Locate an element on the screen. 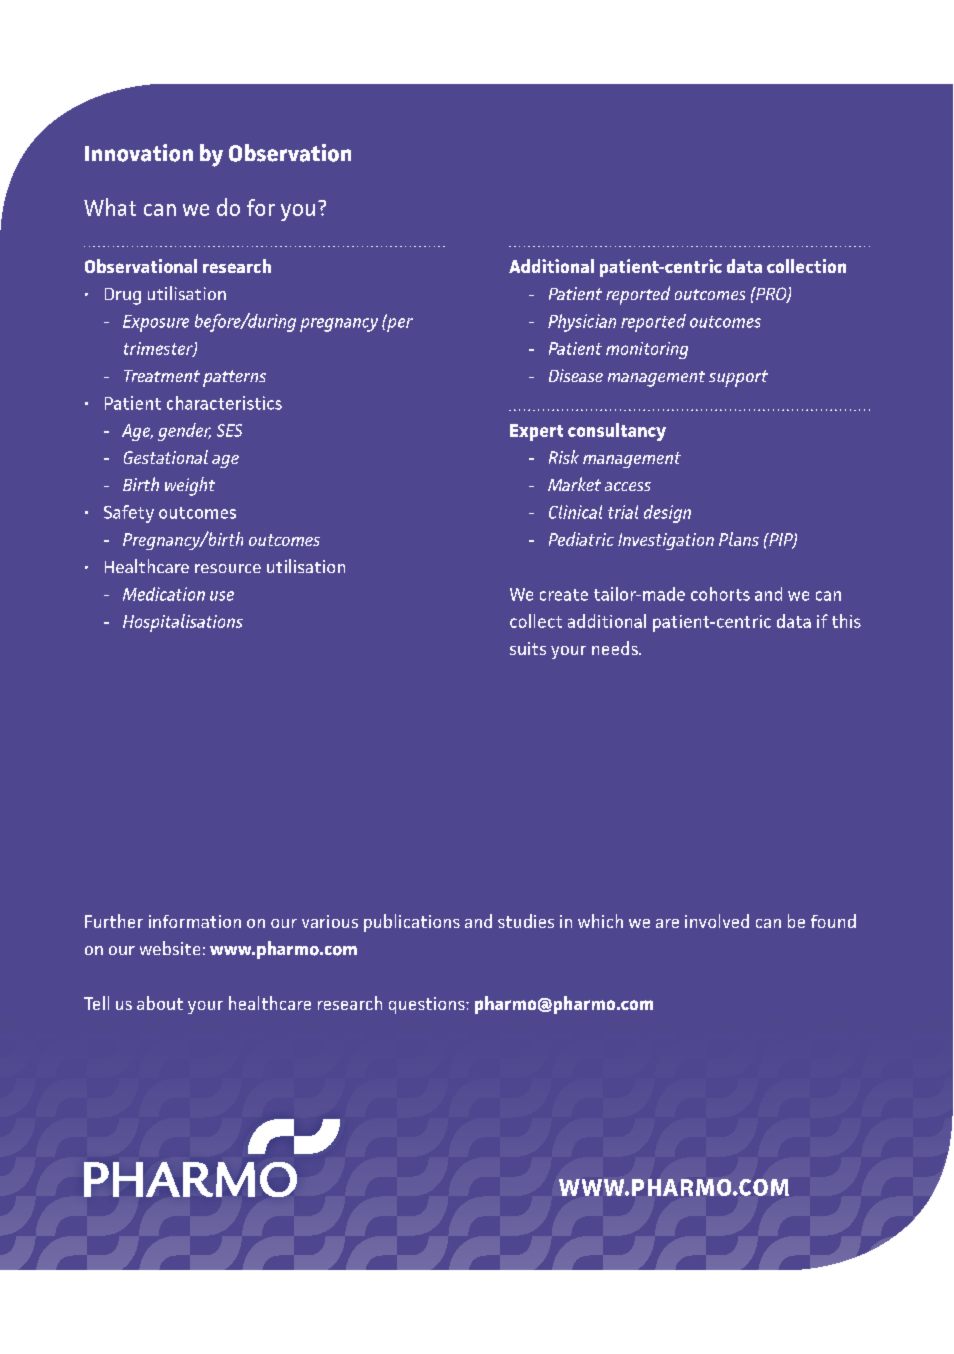 This screenshot has width=954, height=1354. suits is located at coordinates (528, 648).
